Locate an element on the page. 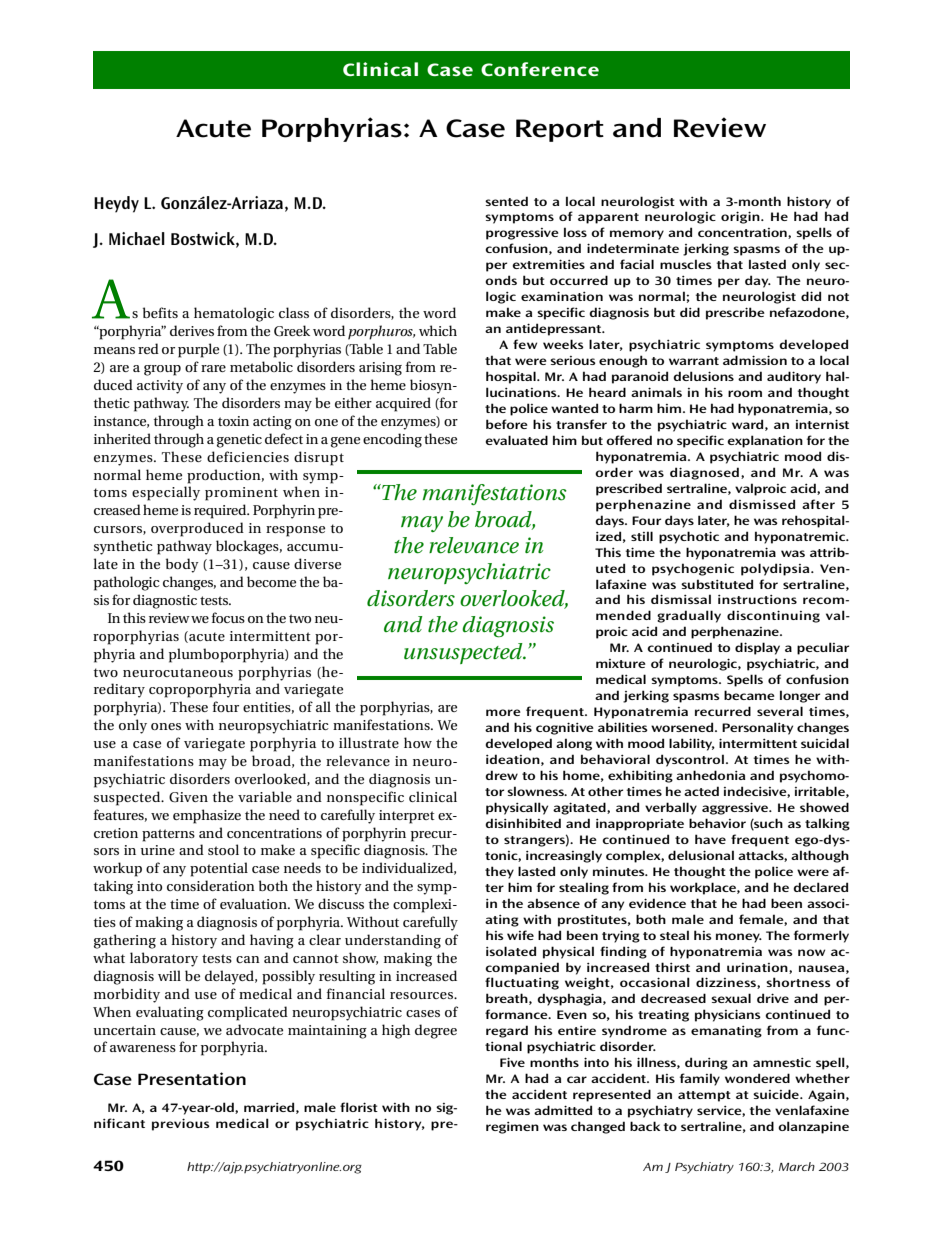  instructions is located at coordinates (757, 599).
